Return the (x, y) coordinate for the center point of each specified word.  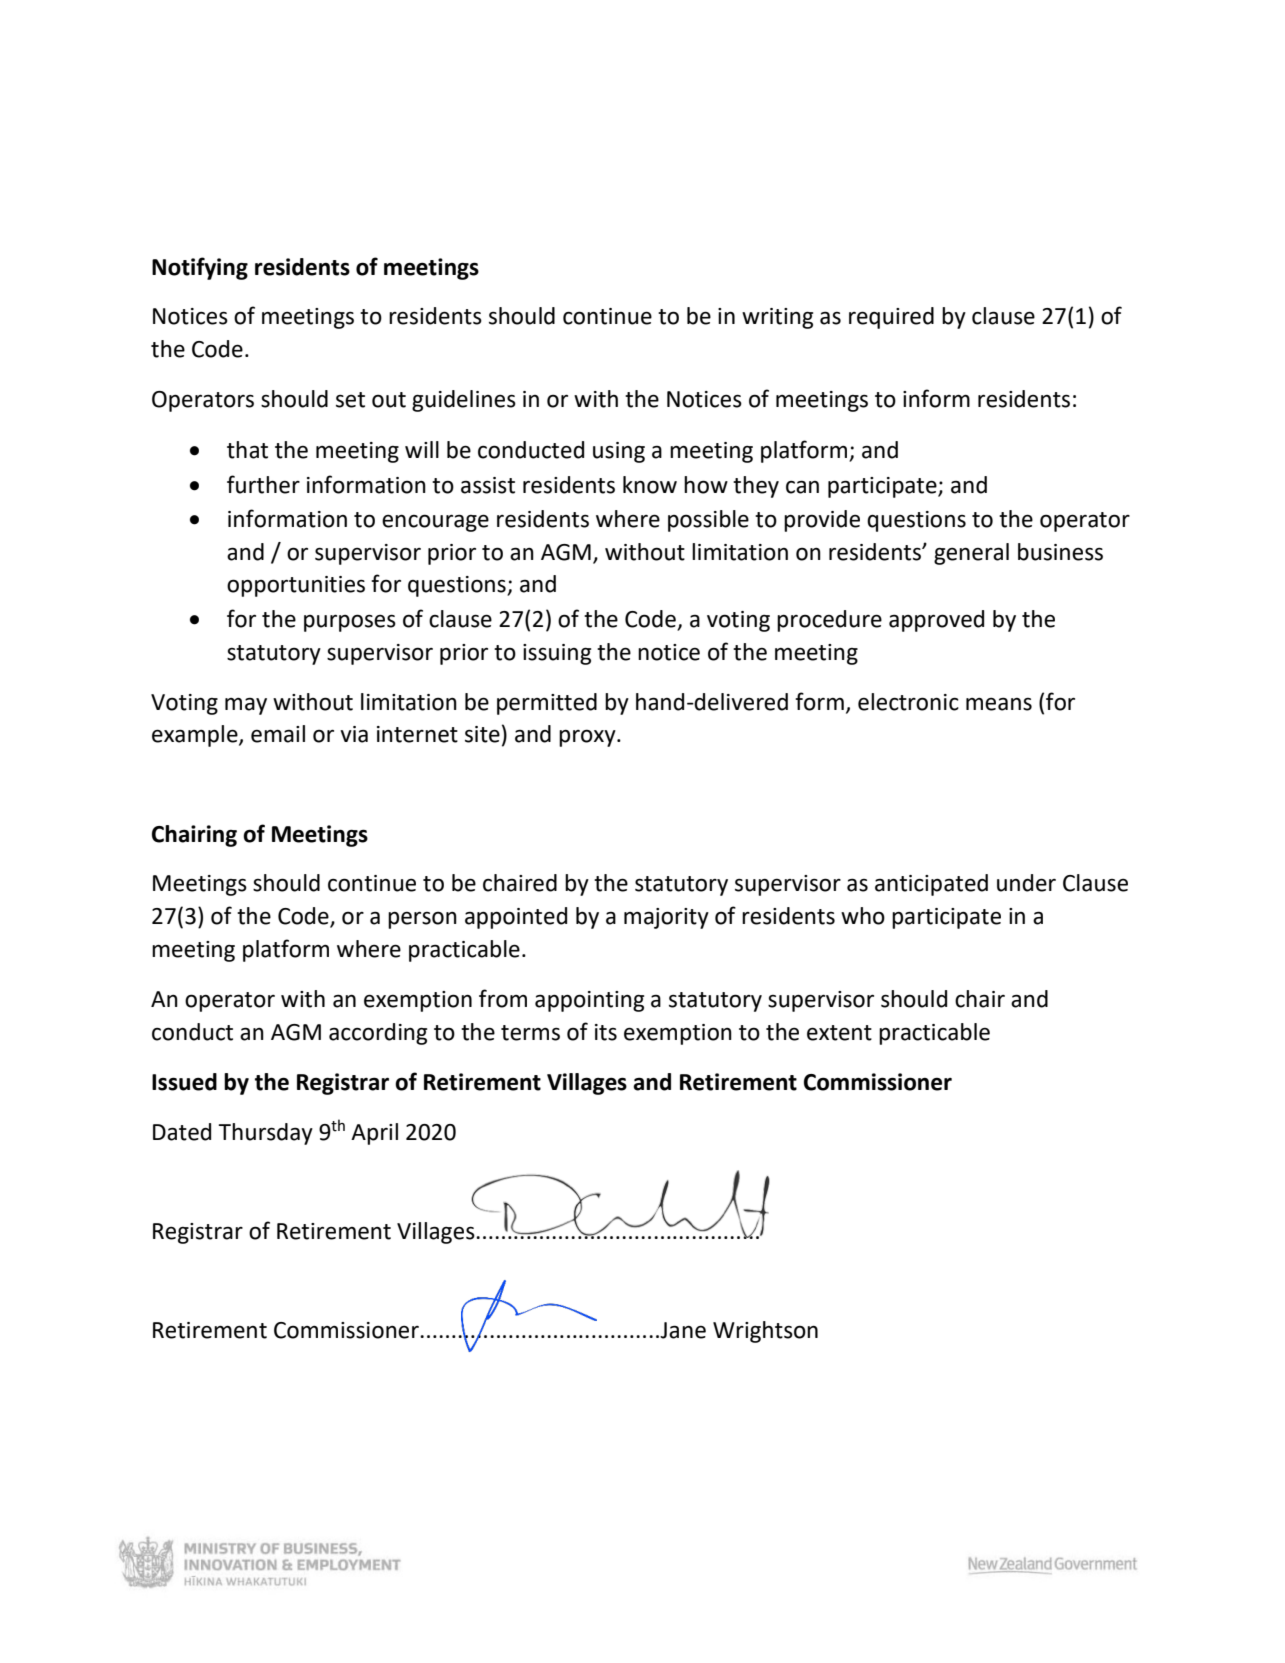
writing (777, 318)
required (891, 318)
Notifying (200, 268)
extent (839, 1033)
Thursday (265, 1134)
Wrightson (765, 1332)
